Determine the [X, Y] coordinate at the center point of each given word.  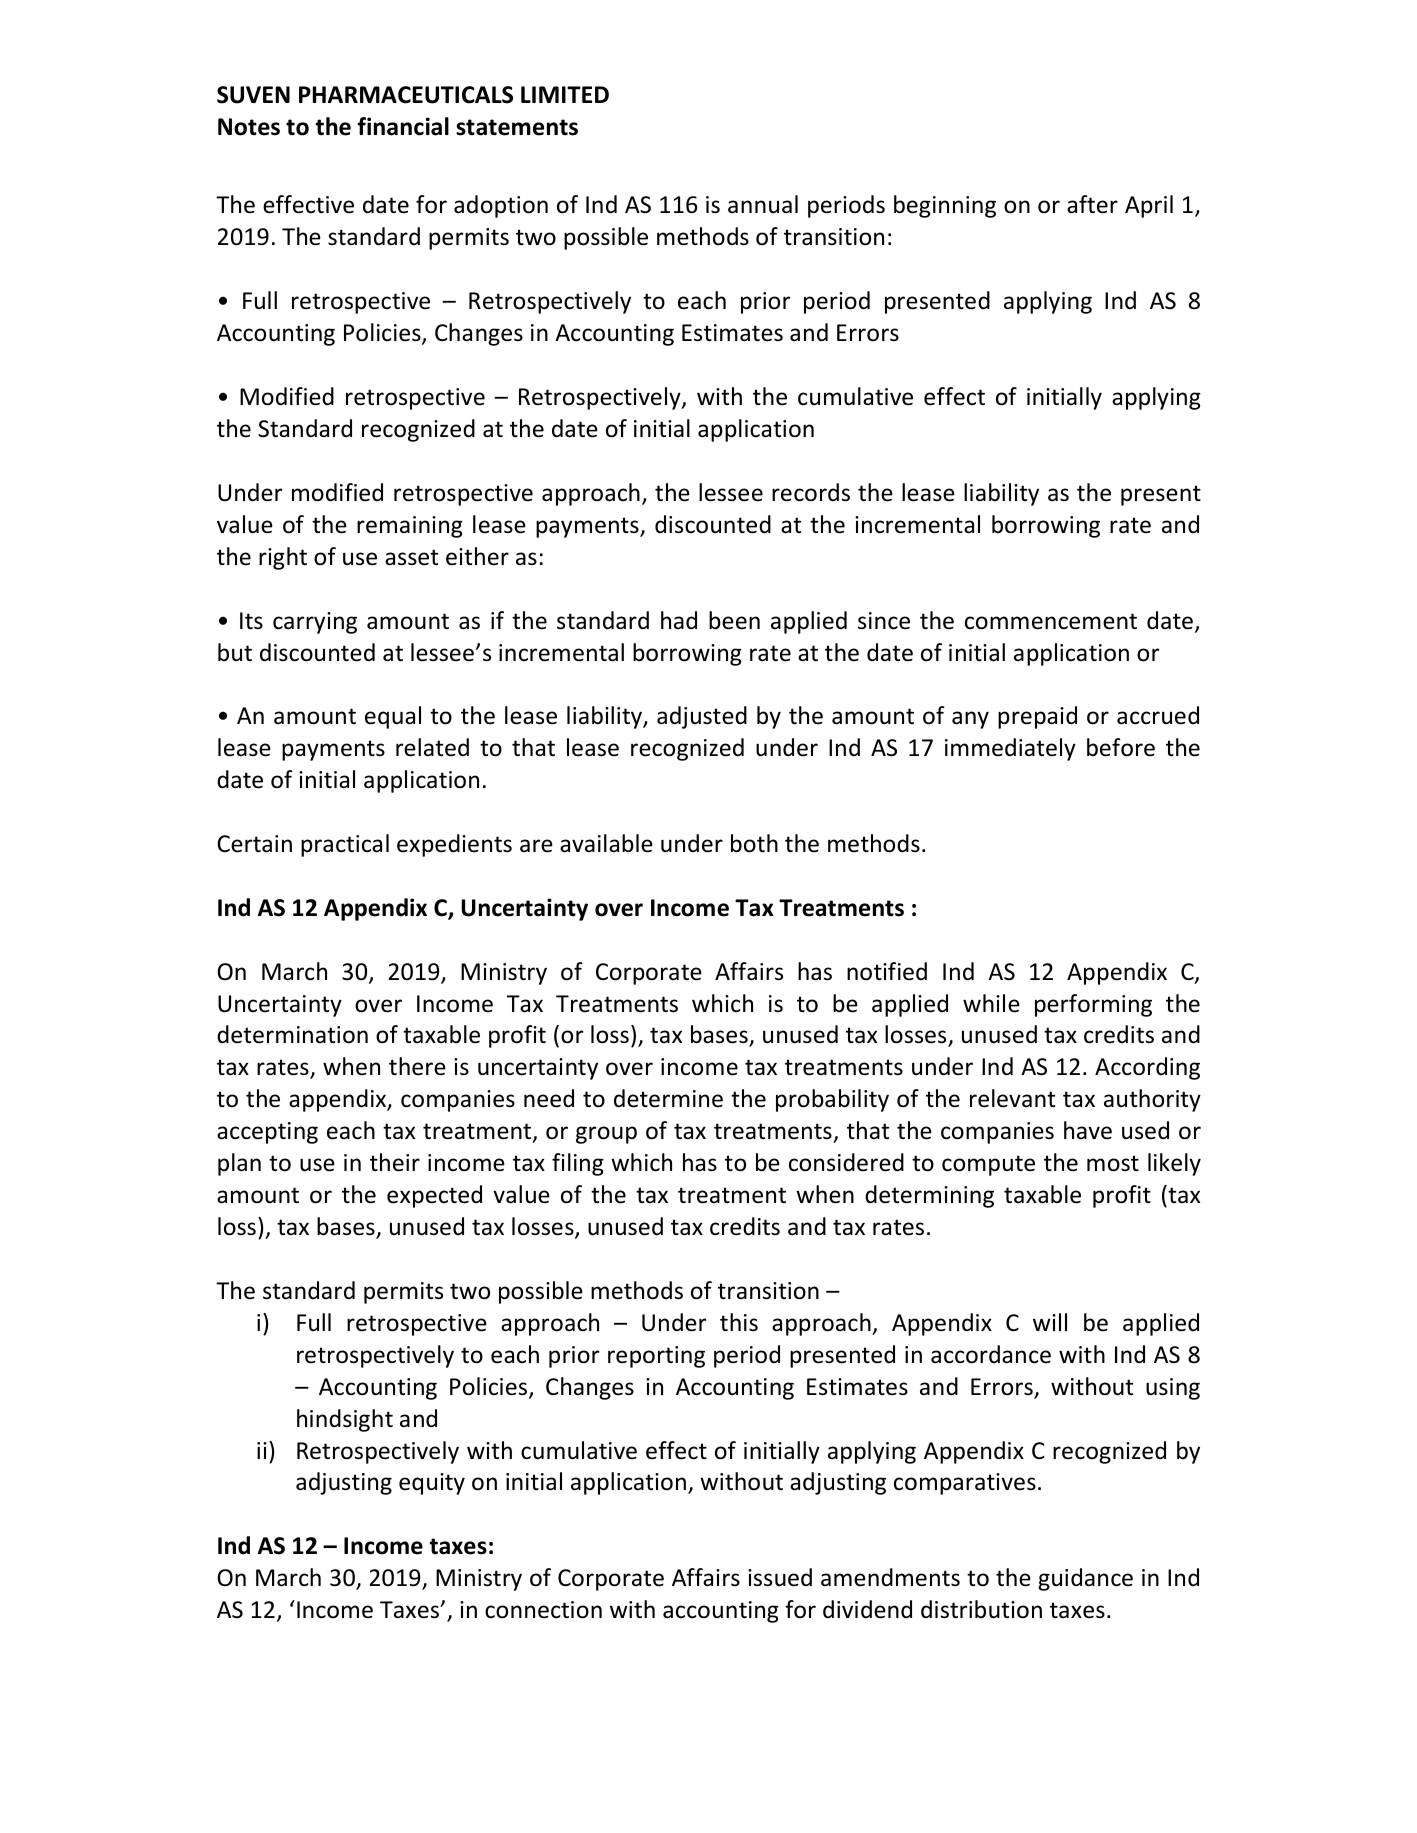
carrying [315, 623]
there [417, 1066]
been [734, 620]
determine [668, 1098]
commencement [1051, 621]
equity [432, 1484]
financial [403, 126]
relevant [1012, 1098]
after [1092, 204]
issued [780, 1577]
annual [763, 204]
